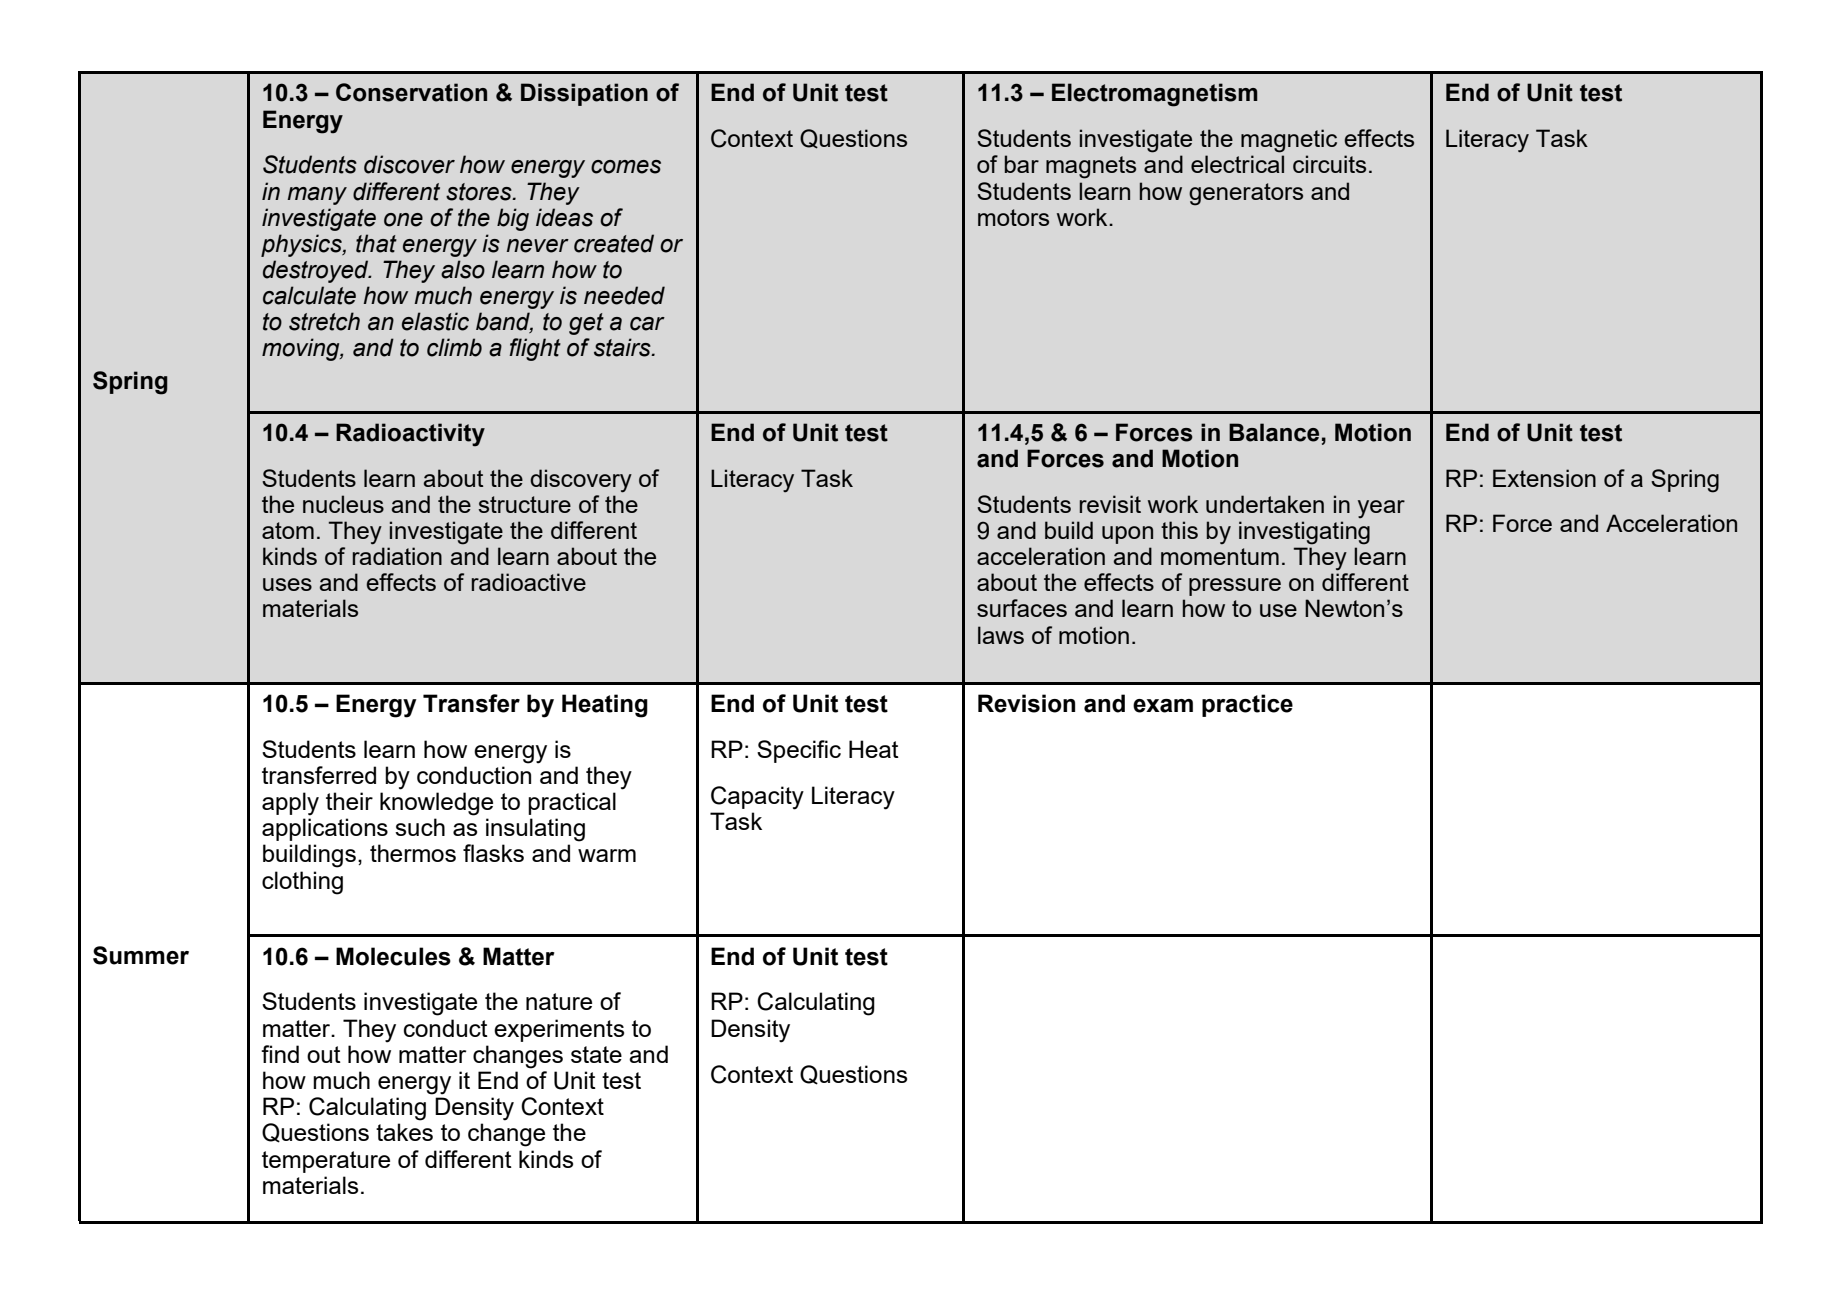 This image has width=1841, height=1302. Describe the element at coordinates (799, 751) in the image. I see `Specific` at that location.
